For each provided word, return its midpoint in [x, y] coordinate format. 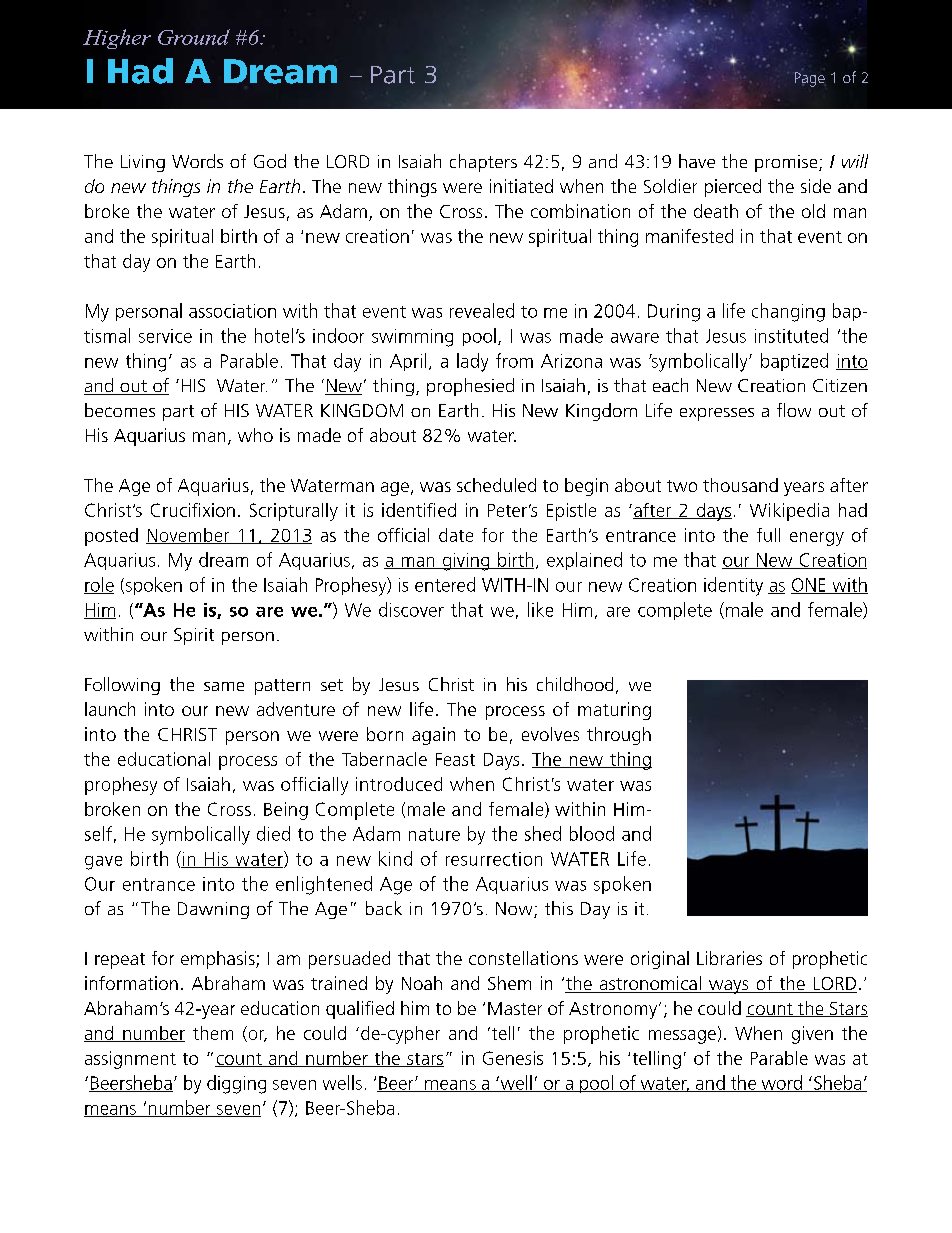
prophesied [470, 387]
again [433, 736]
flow [794, 410]
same [224, 686]
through [619, 736]
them [213, 1033]
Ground [194, 37]
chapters [483, 163]
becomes [120, 410]
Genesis [513, 1058]
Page [810, 79]
